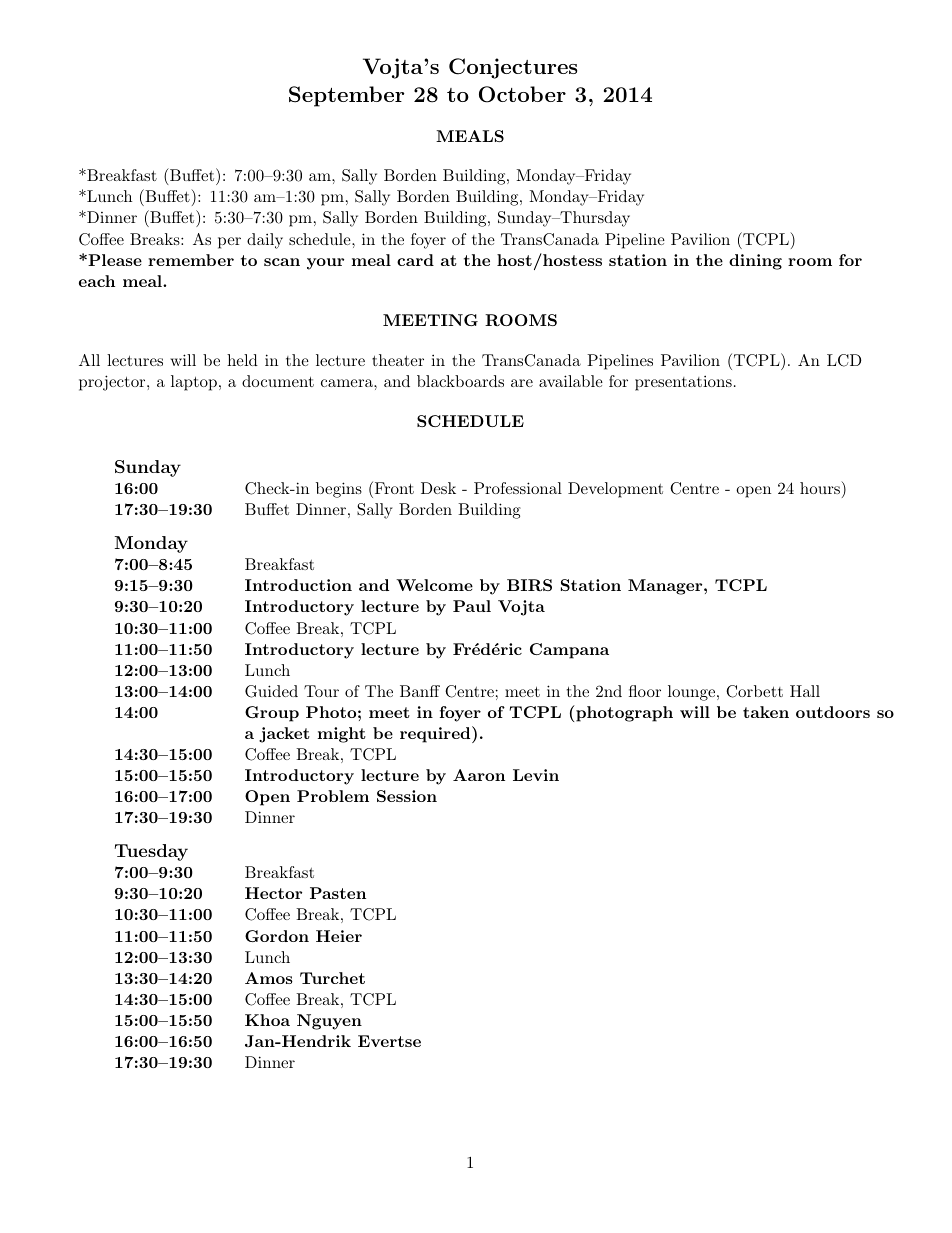  I want to click on Amos, so click(269, 978).
